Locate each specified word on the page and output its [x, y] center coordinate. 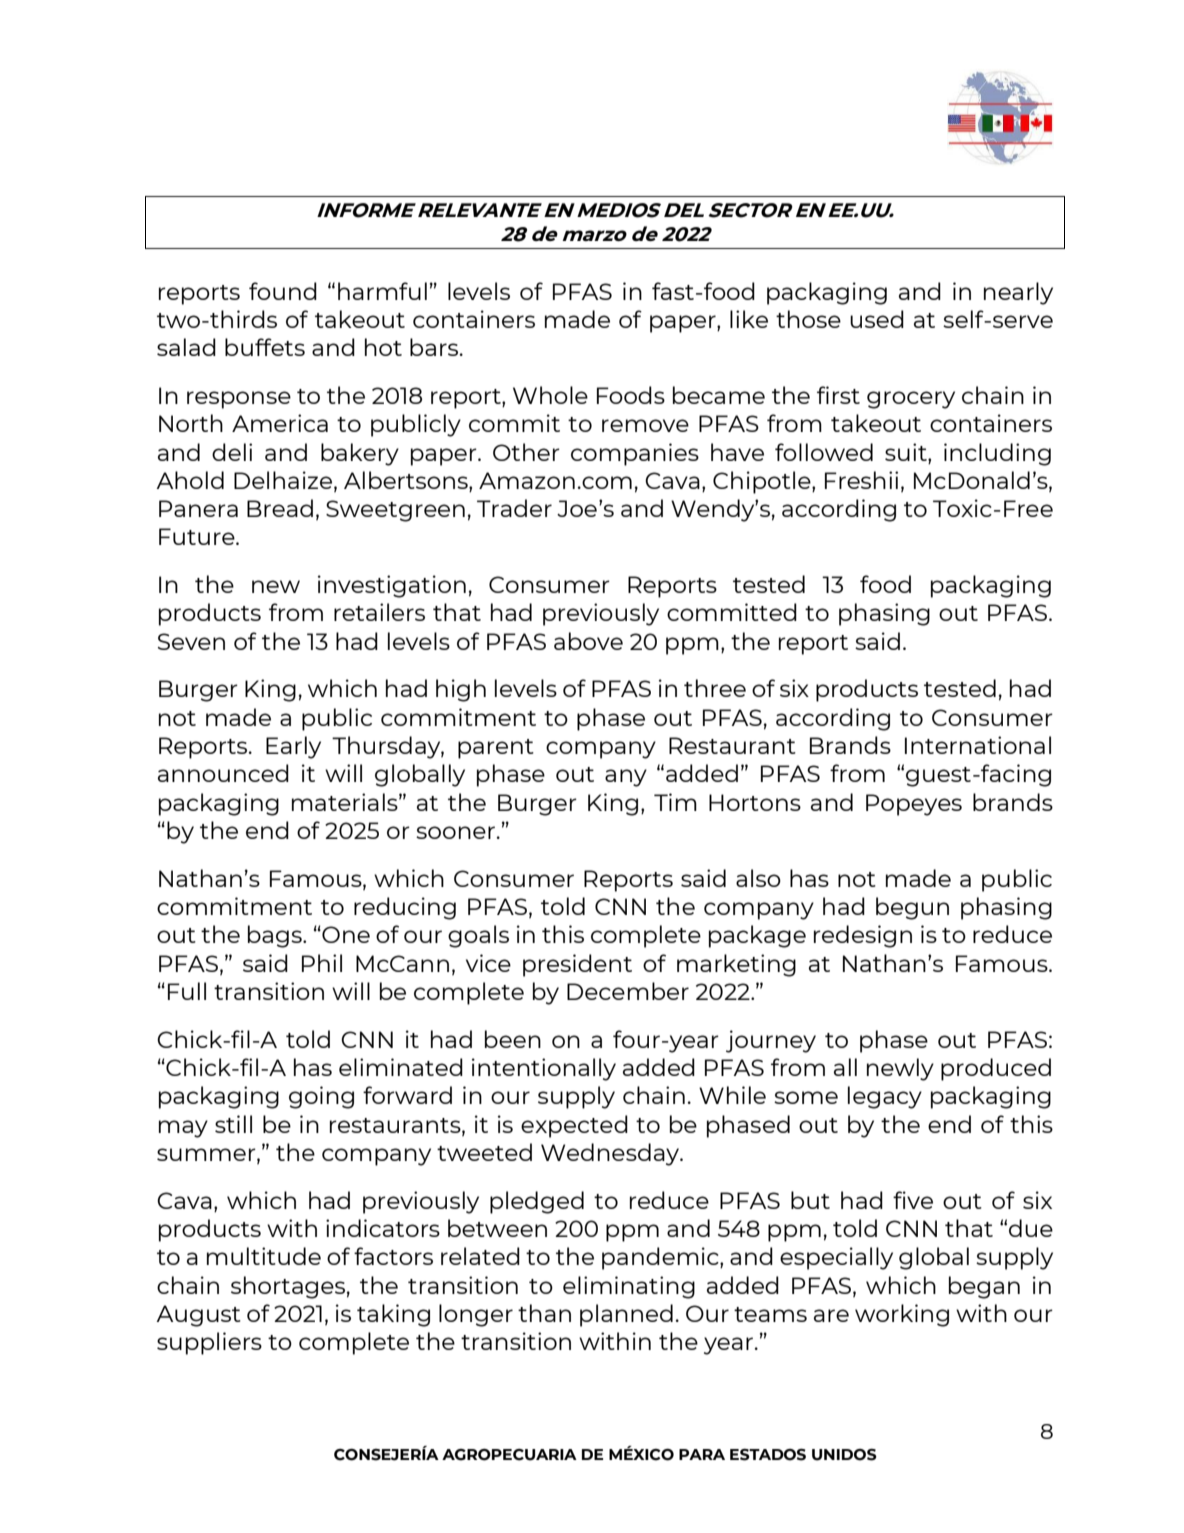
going [321, 1097]
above [588, 641]
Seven [191, 641]
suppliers [209, 1343]
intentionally [544, 1069]
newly [900, 1069]
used [877, 319]
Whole [550, 395]
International [978, 745]
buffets [265, 347]
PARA [702, 1454]
